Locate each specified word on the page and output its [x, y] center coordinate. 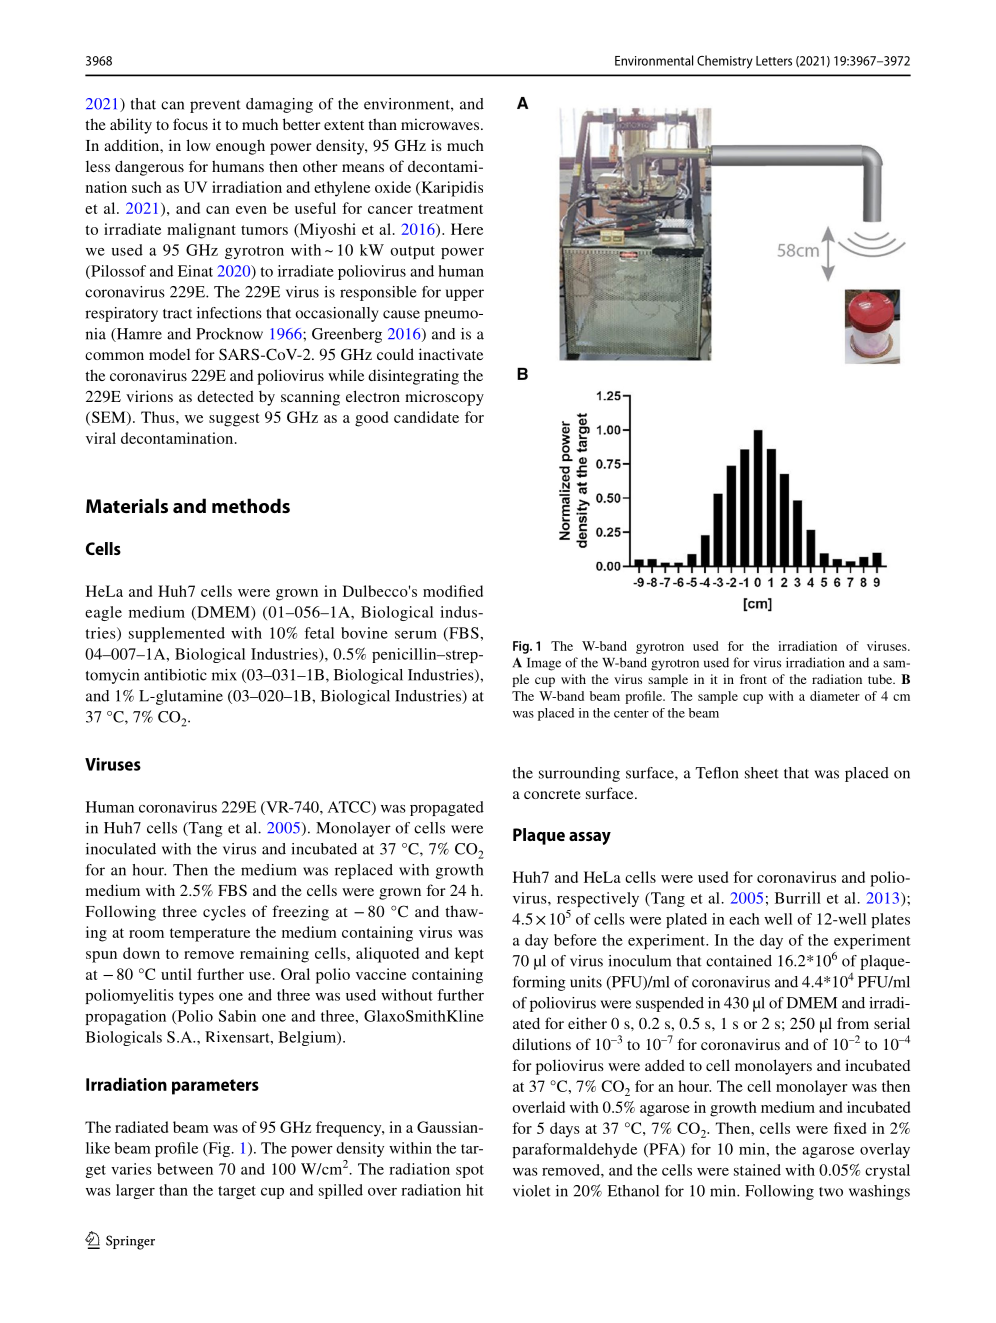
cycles [224, 913]
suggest [234, 420]
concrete [552, 794]
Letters [774, 61]
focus [190, 124]
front [753, 679]
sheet [762, 773]
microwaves [440, 124]
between [185, 1169]
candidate [426, 417]
